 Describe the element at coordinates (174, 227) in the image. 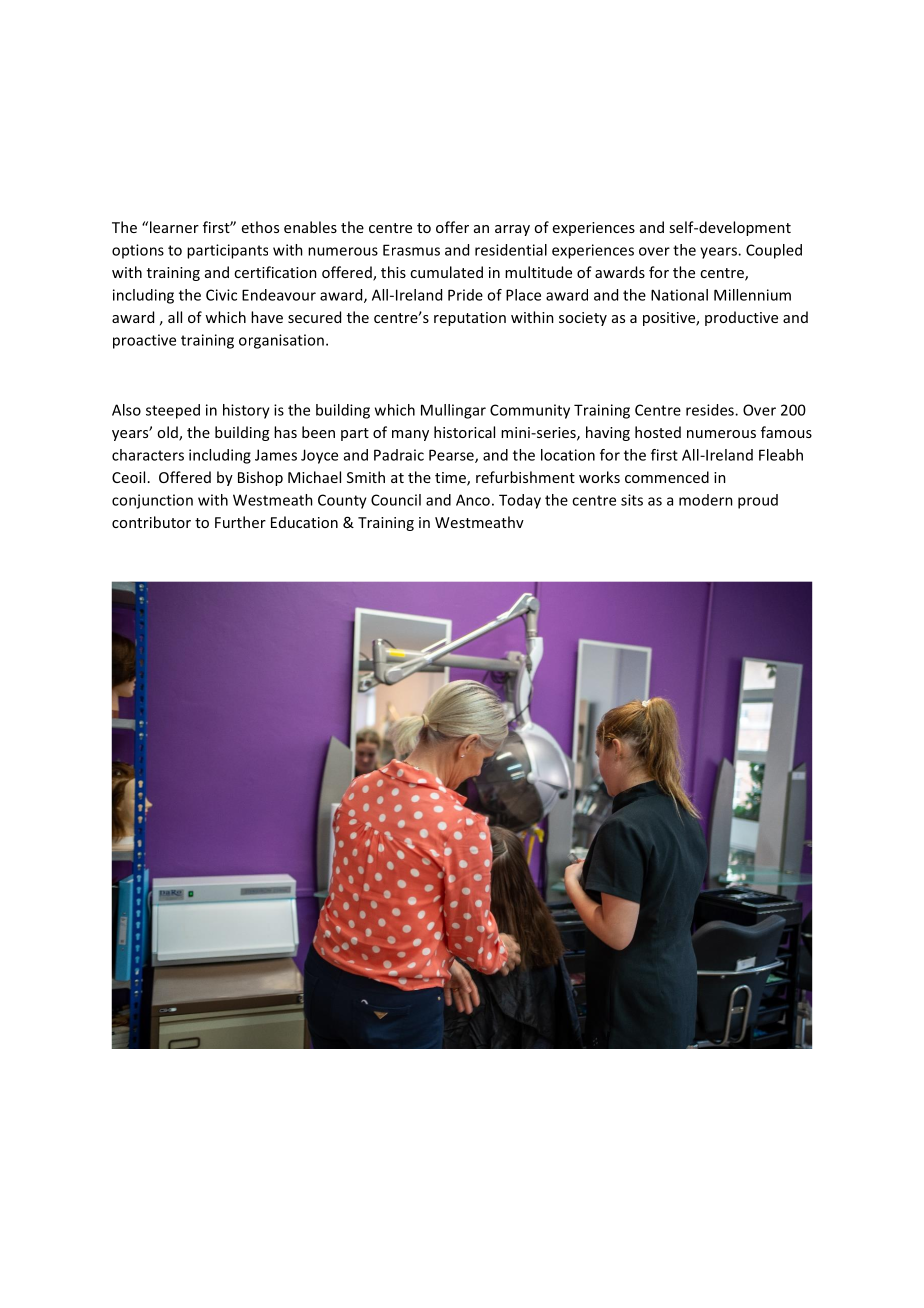

I see `learner` at that location.
